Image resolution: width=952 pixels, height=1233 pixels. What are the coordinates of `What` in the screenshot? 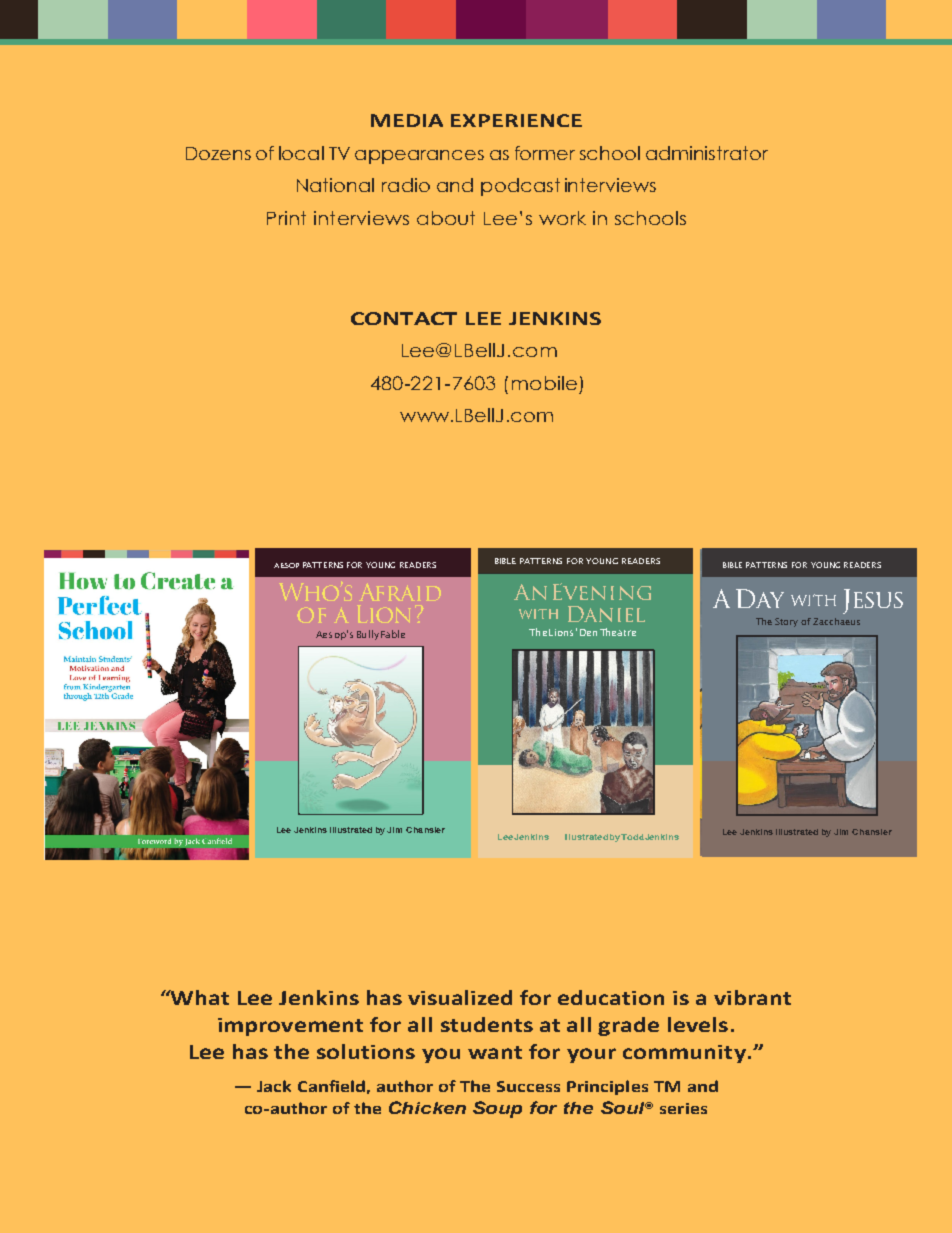 It's located at (199, 997).
